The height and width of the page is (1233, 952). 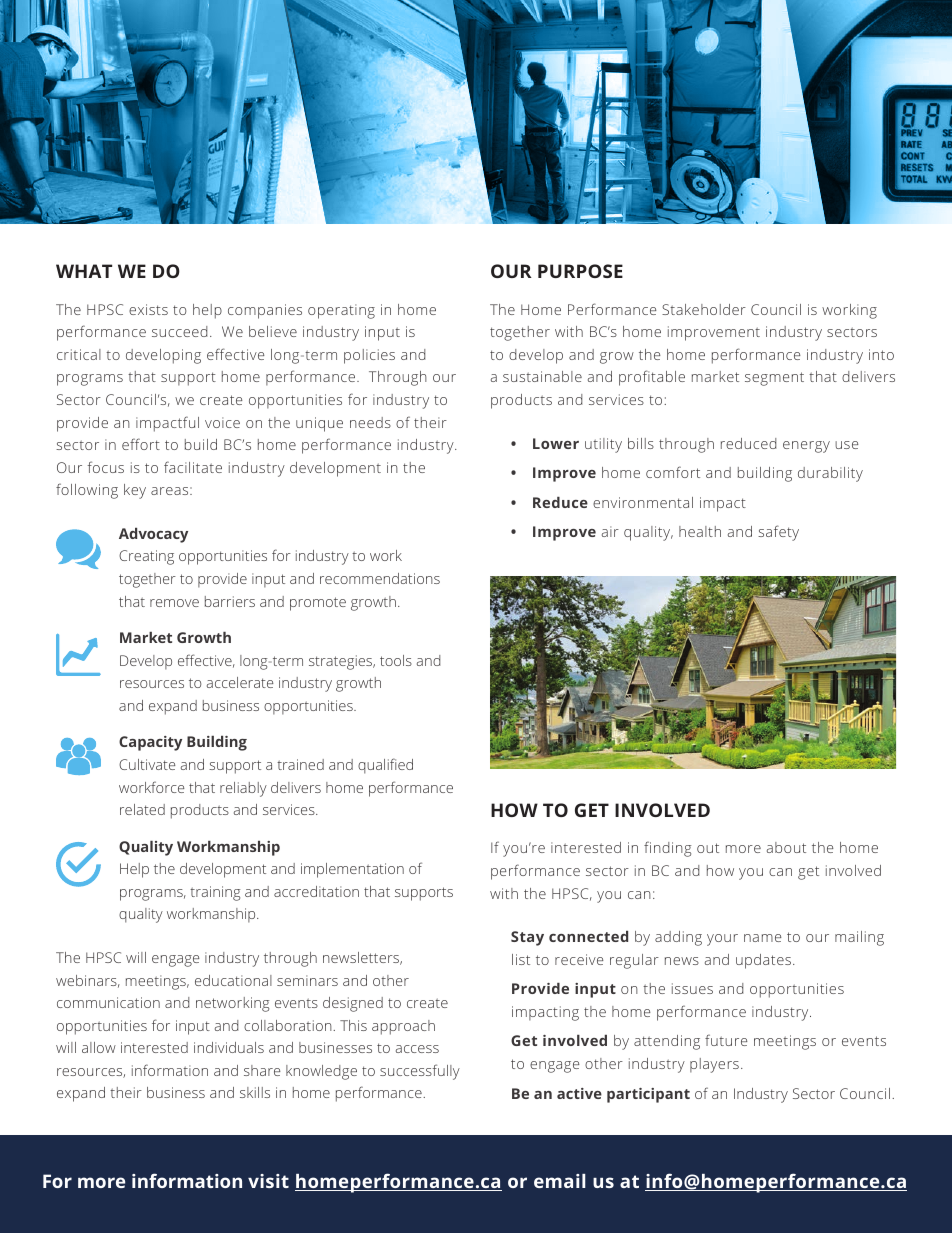 What do you see at coordinates (580, 271) in the page?
I see `PURPOSE` at bounding box center [580, 271].
